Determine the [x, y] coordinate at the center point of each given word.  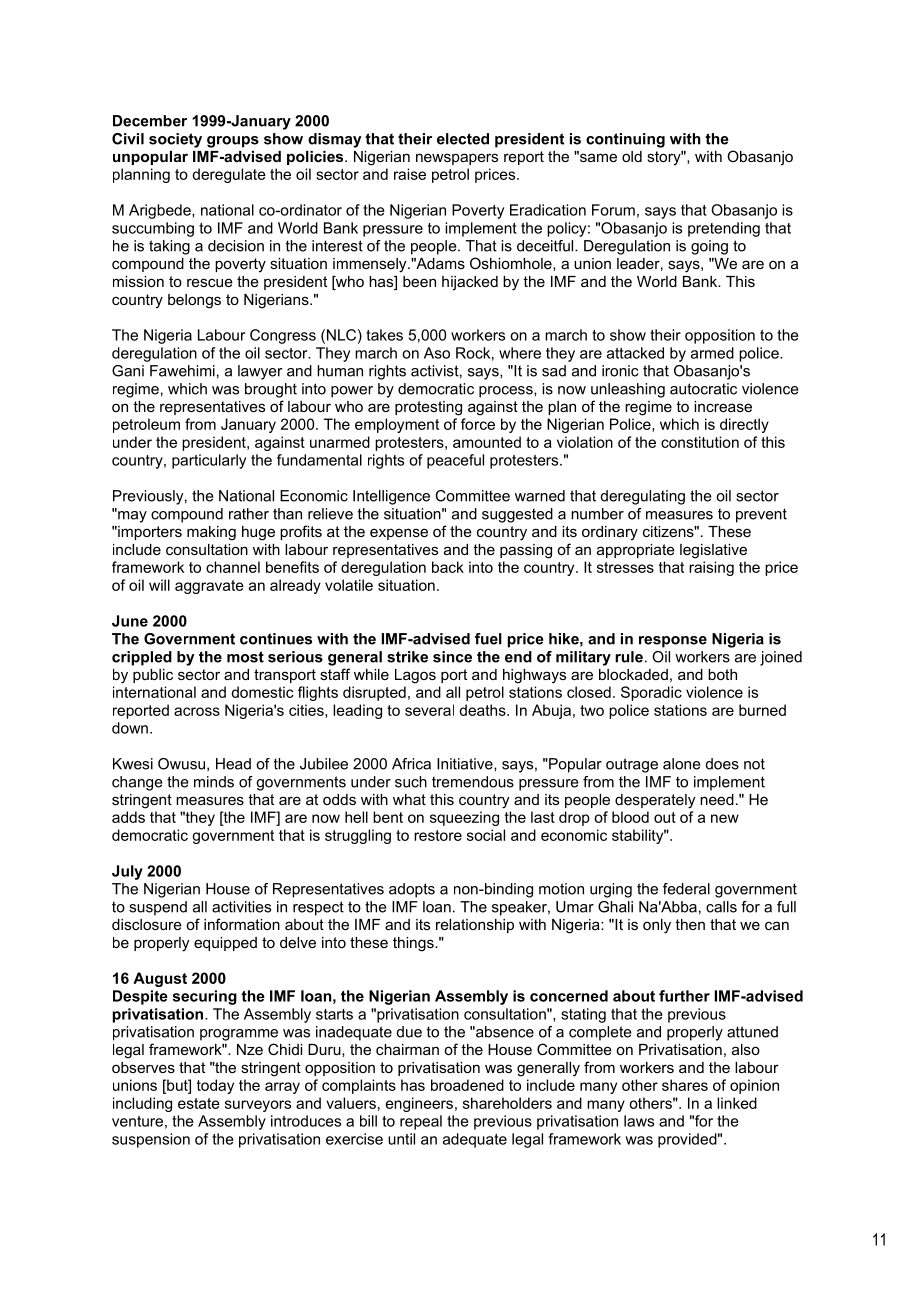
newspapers [457, 159]
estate [199, 1103]
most [245, 657]
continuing [625, 140]
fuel [488, 639]
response [673, 642]
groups [233, 142]
